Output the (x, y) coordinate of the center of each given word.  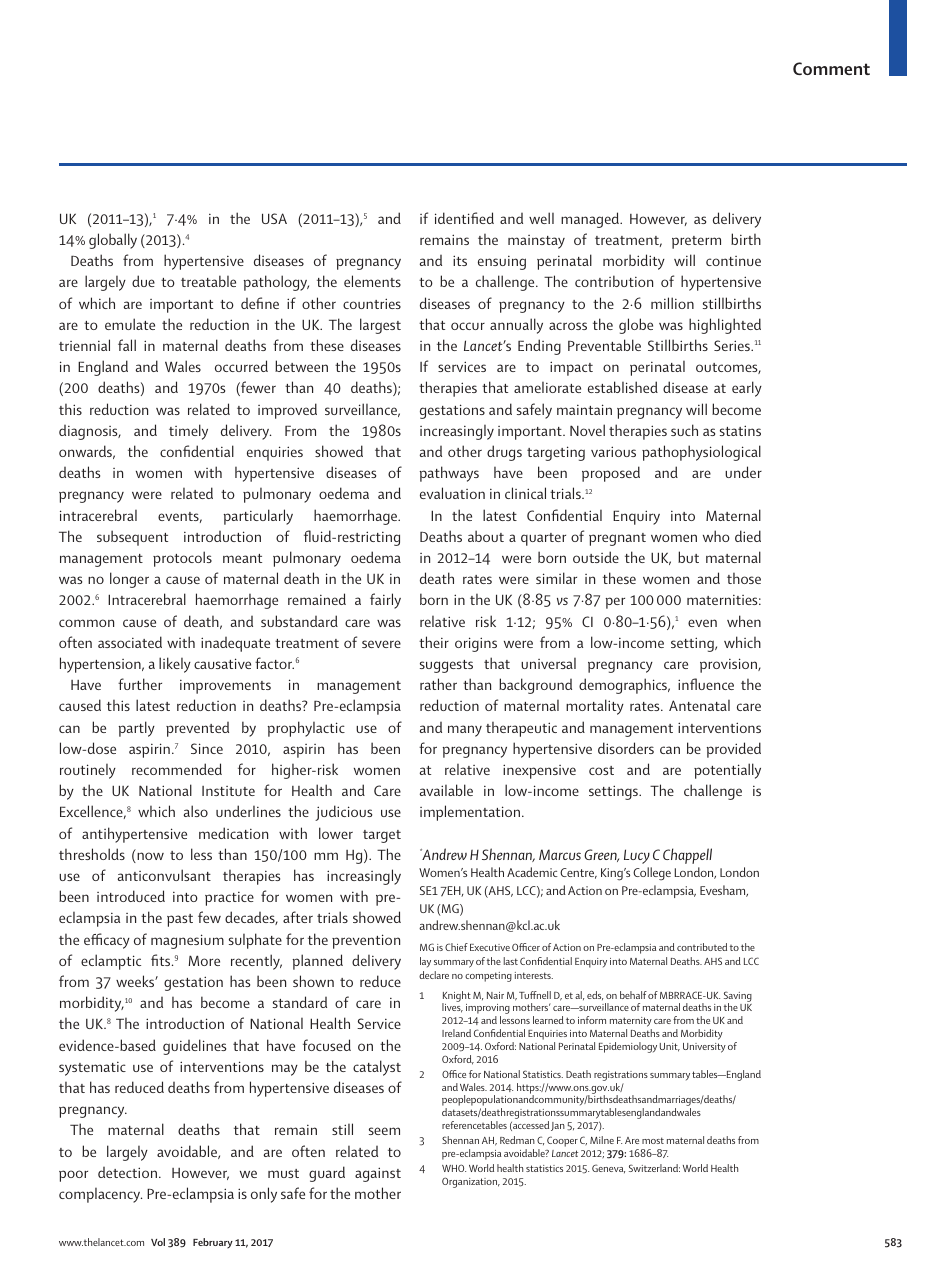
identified (464, 218)
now (149, 857)
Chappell (687, 856)
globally (113, 241)
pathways (449, 474)
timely (188, 432)
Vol (158, 1242)
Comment (831, 68)
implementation (471, 813)
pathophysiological (701, 453)
